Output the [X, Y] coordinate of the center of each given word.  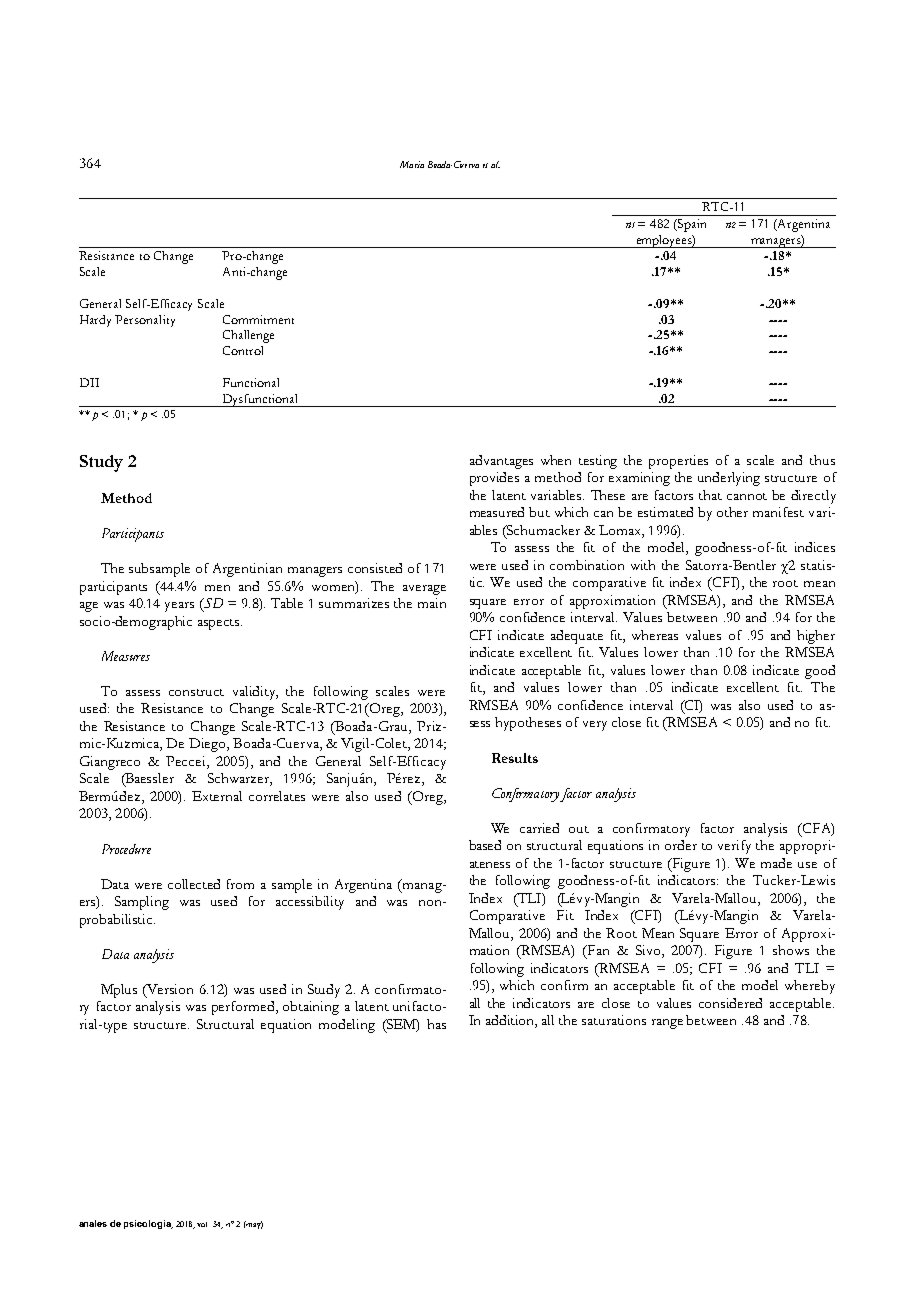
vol [202, 1224]
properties [678, 462]
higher [816, 637]
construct [196, 692]
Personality [145, 321]
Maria [412, 164]
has [436, 1024]
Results [515, 758]
